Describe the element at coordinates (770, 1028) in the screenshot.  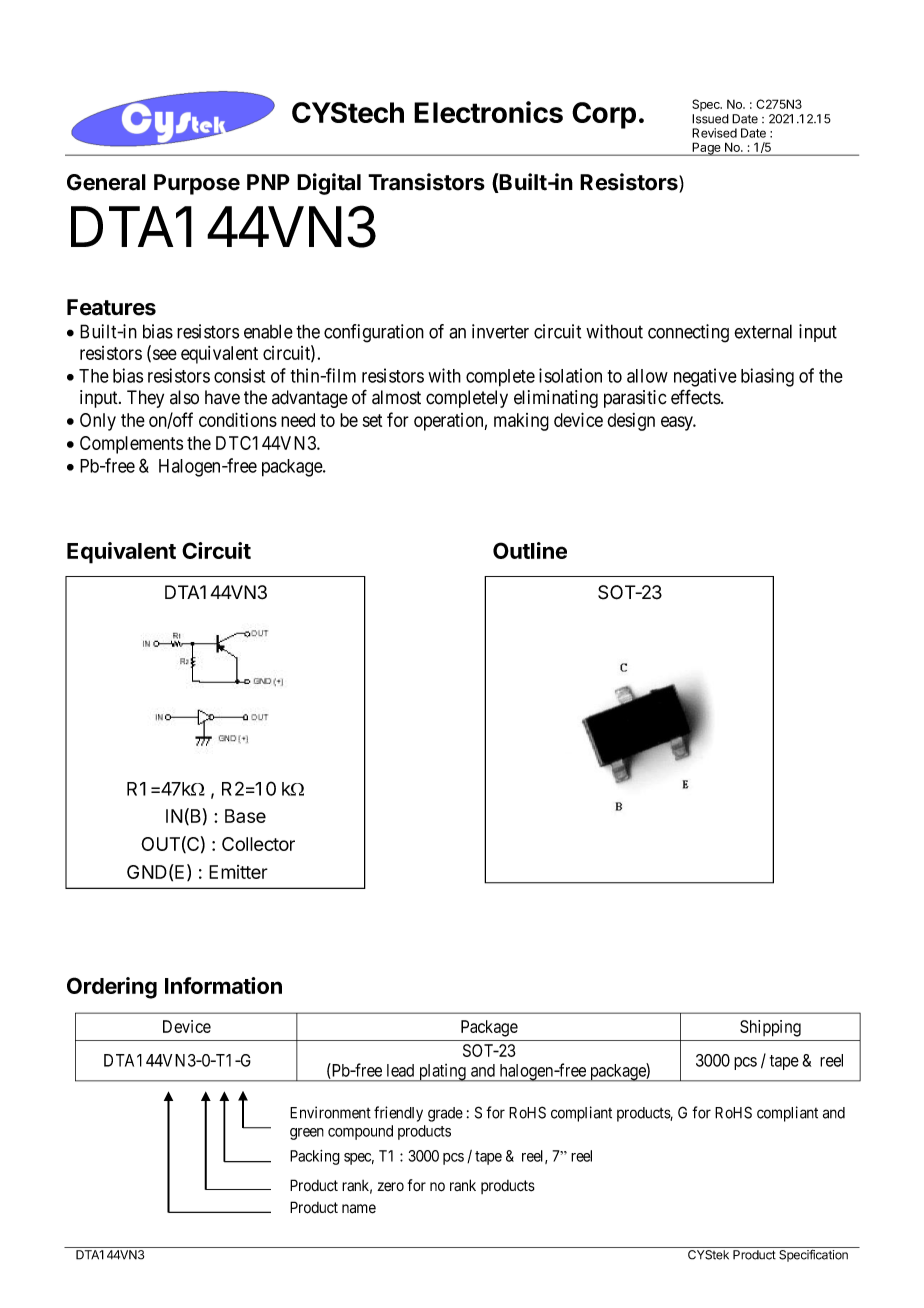
I see `Shipping` at that location.
